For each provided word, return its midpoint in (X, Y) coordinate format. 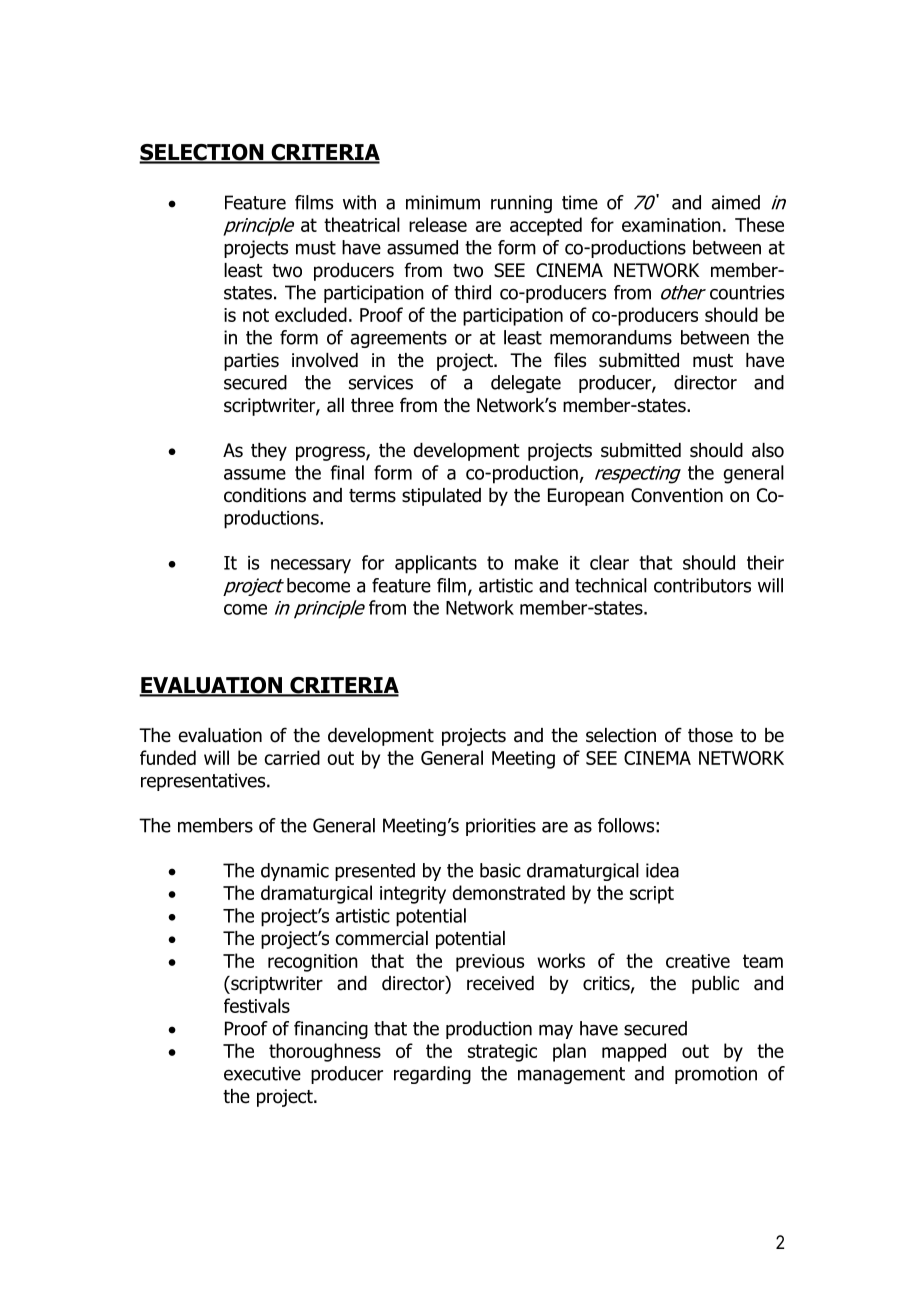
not (256, 315)
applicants (436, 564)
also (768, 450)
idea (662, 870)
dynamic (295, 872)
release (438, 224)
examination (671, 225)
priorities (501, 827)
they (269, 452)
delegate (526, 384)
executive (262, 1073)
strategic (502, 1053)
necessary (311, 566)
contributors (702, 585)
